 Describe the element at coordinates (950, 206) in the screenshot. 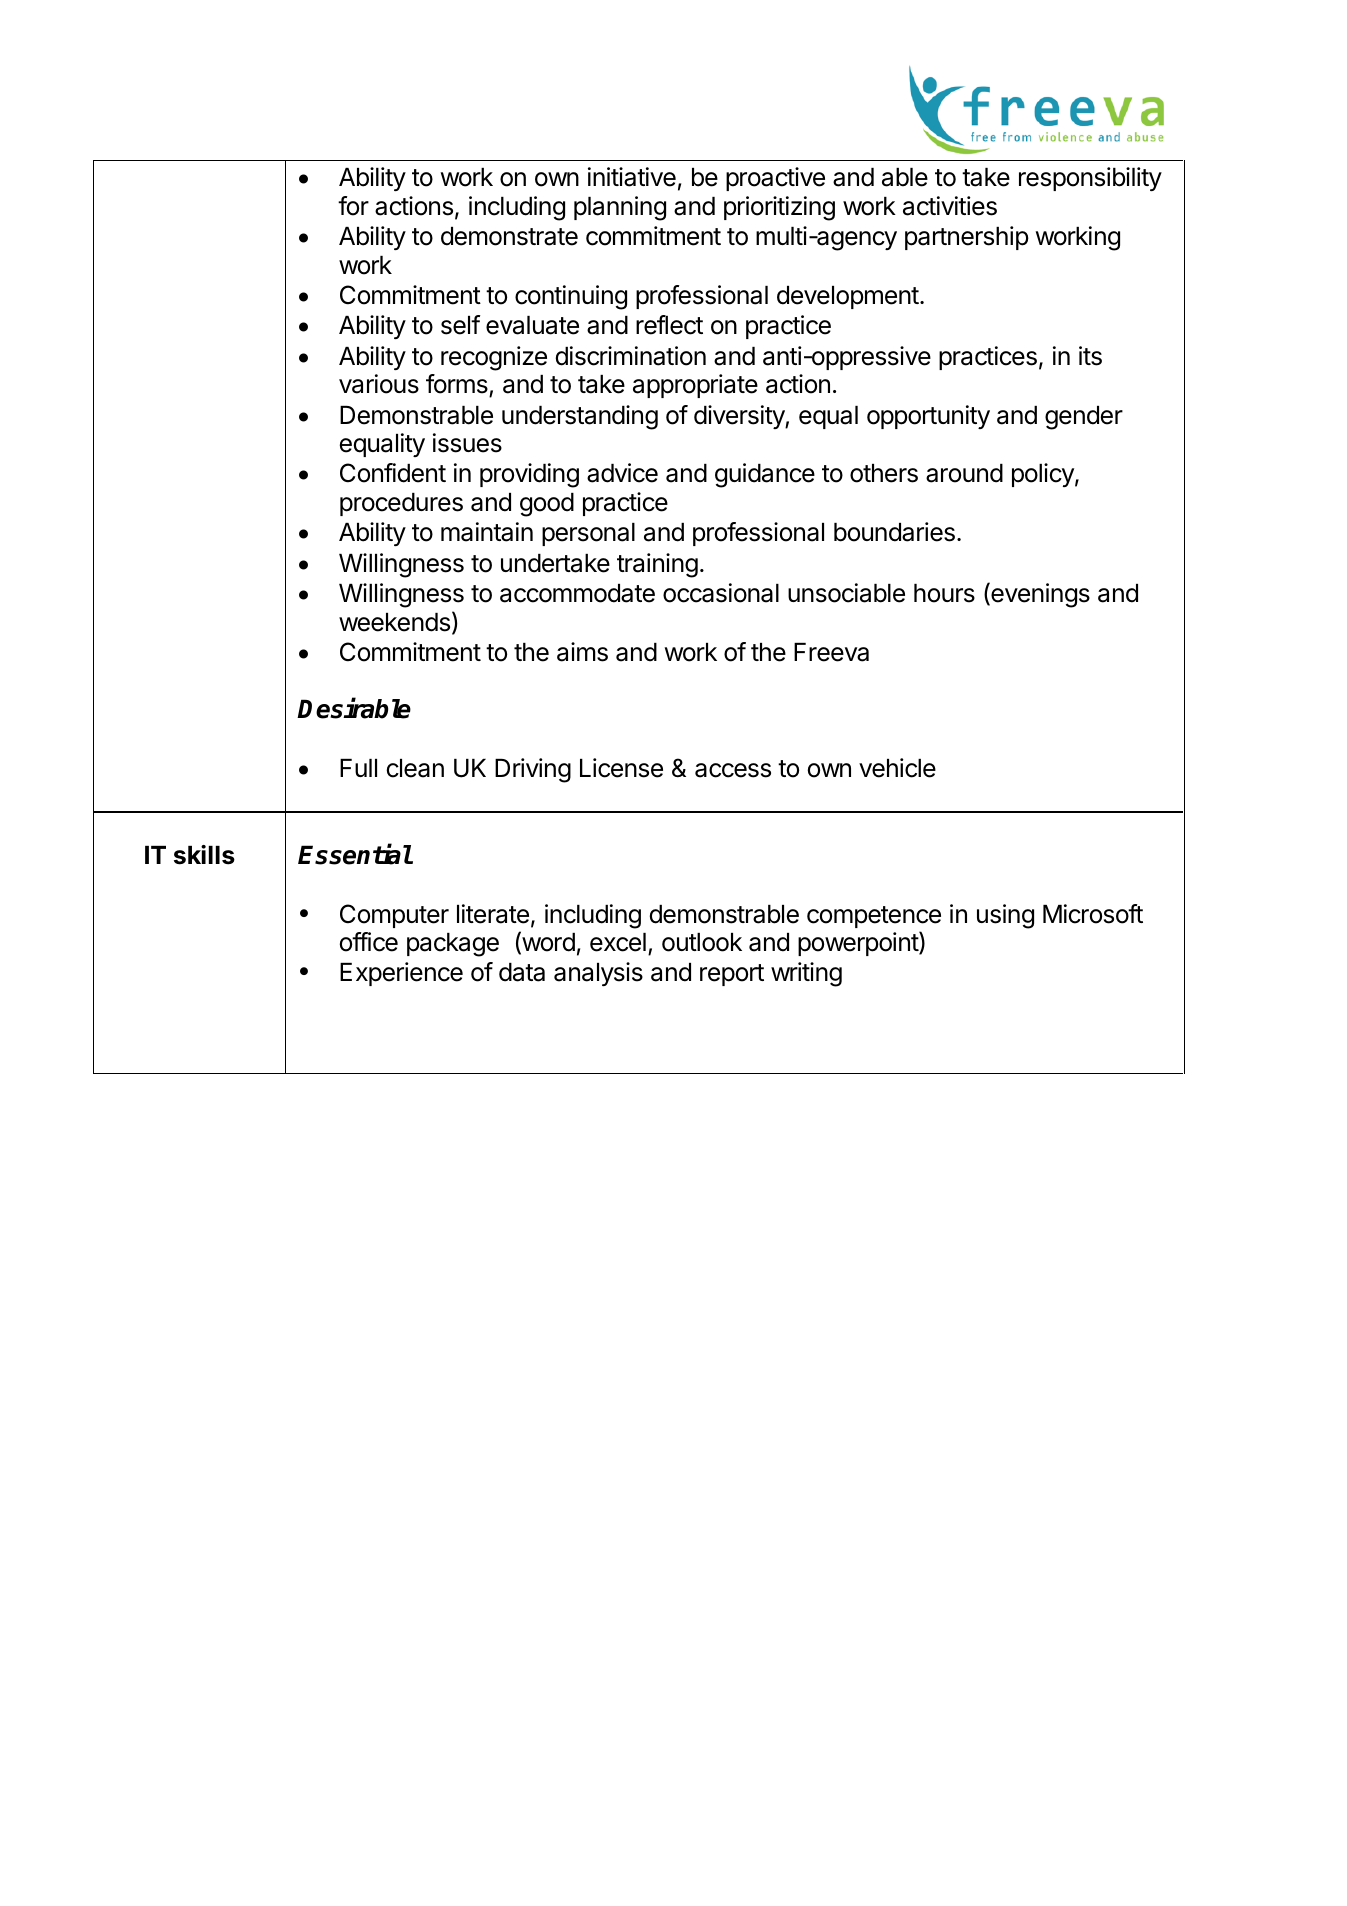

I see `activities` at that location.
